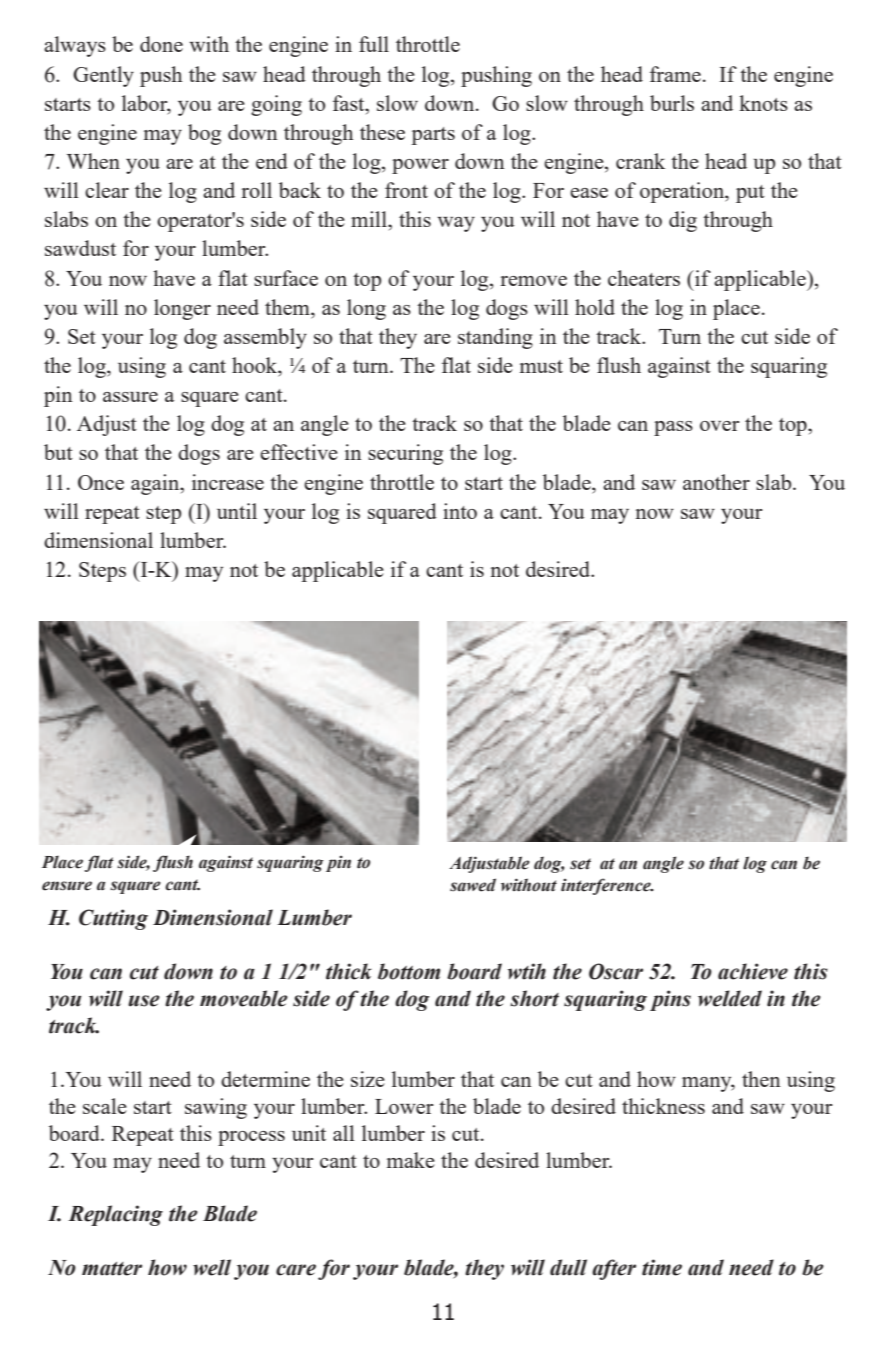  Describe the element at coordinates (237, 511) in the screenshot. I see `until` at that location.
